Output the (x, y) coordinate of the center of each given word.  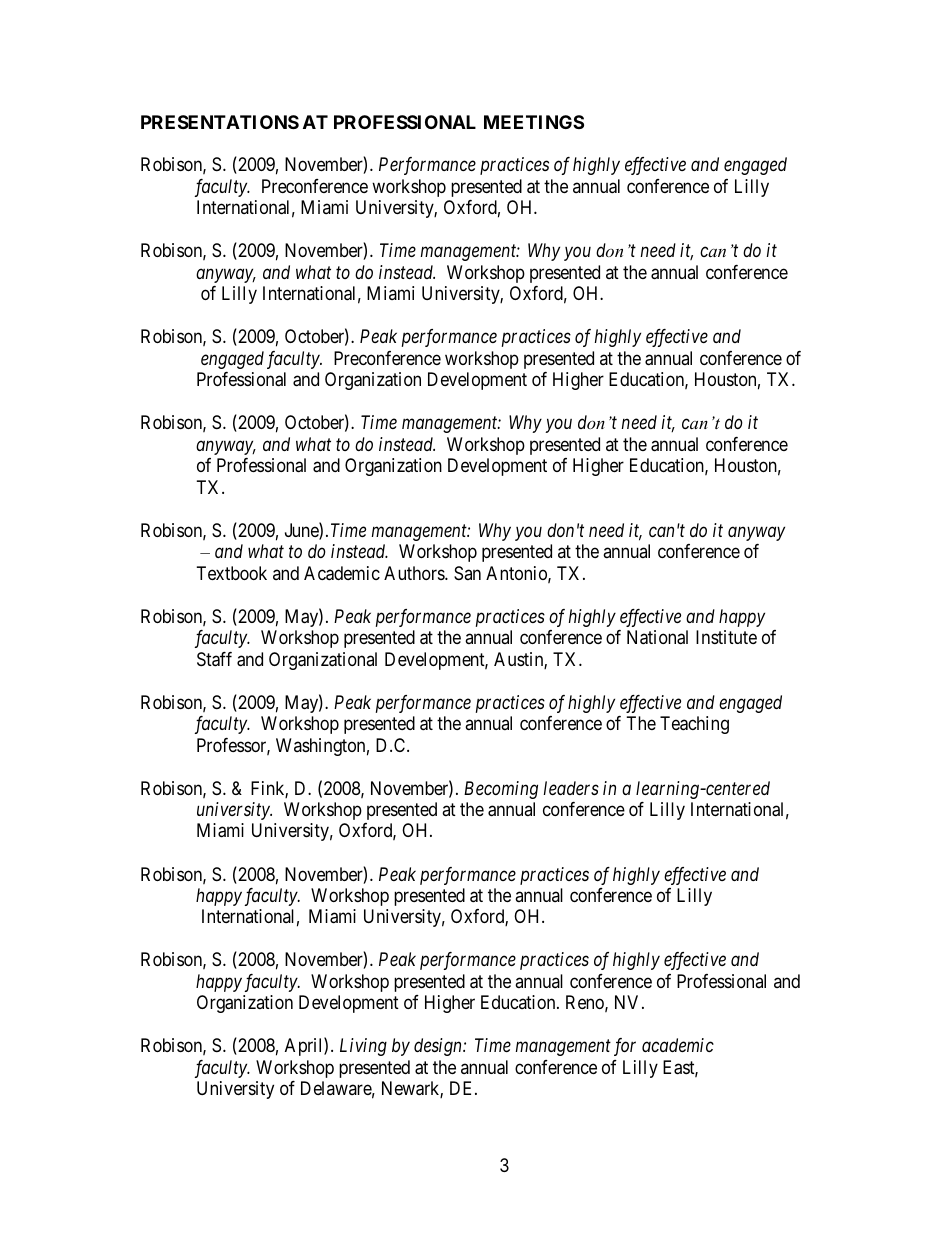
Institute (726, 637)
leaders (571, 788)
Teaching (694, 725)
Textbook (232, 573)
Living (363, 1047)
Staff (214, 659)
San (467, 573)
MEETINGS (534, 122)
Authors (415, 573)
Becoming (501, 790)
